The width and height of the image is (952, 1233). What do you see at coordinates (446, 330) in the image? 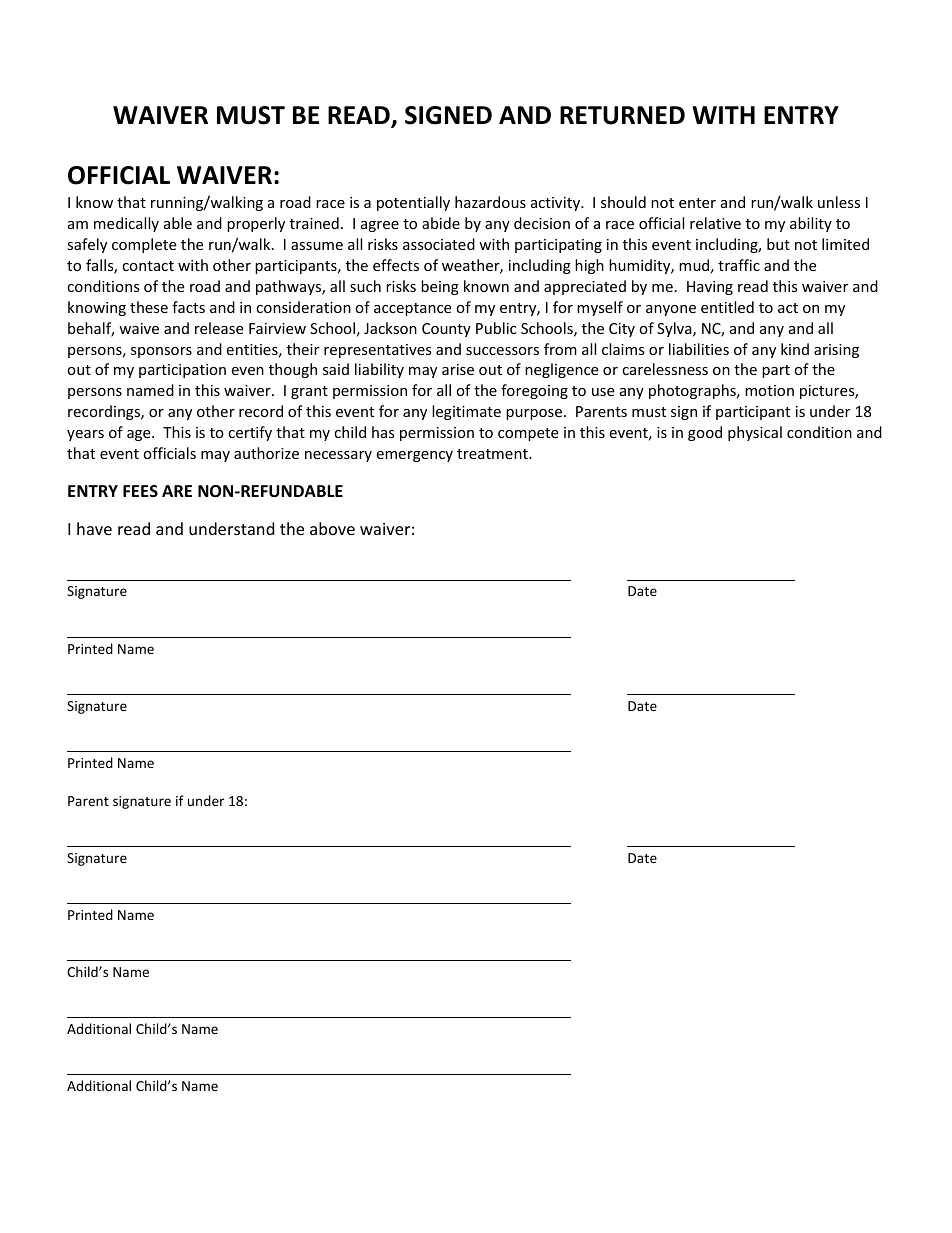
I see `County` at bounding box center [446, 330].
